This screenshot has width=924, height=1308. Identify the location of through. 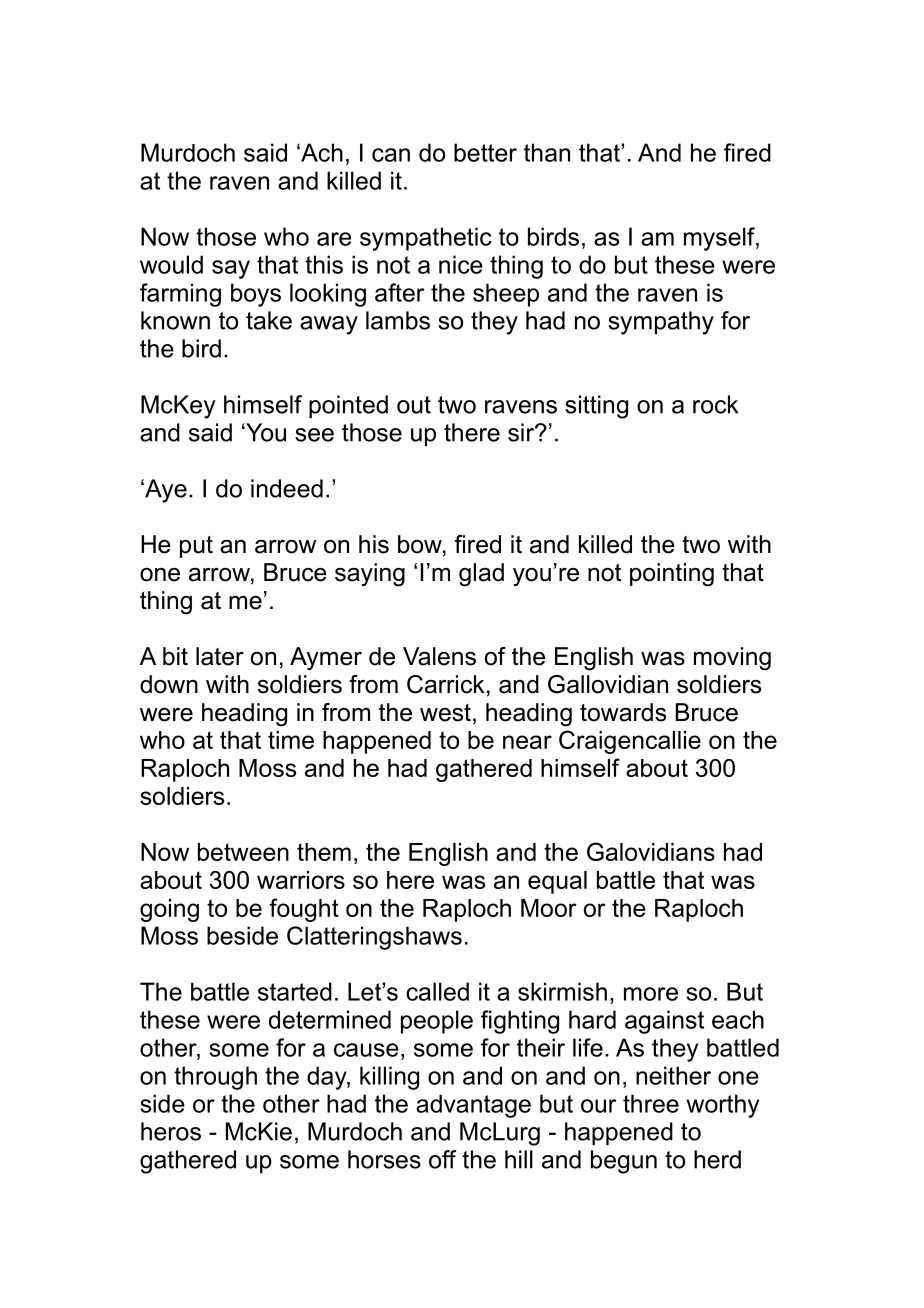
(215, 1078).
